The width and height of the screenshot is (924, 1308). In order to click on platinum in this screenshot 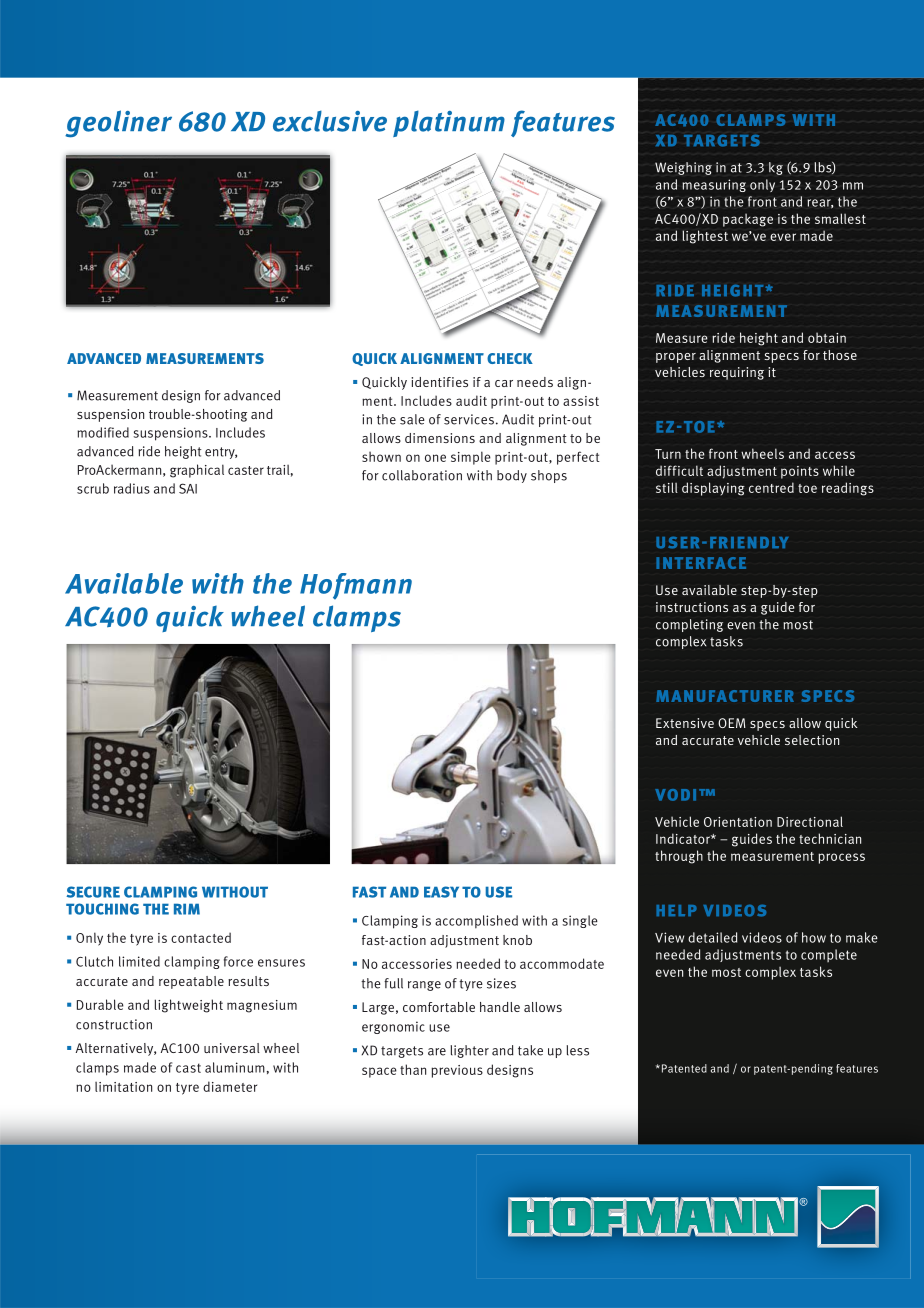, I will do `click(449, 123)`.
